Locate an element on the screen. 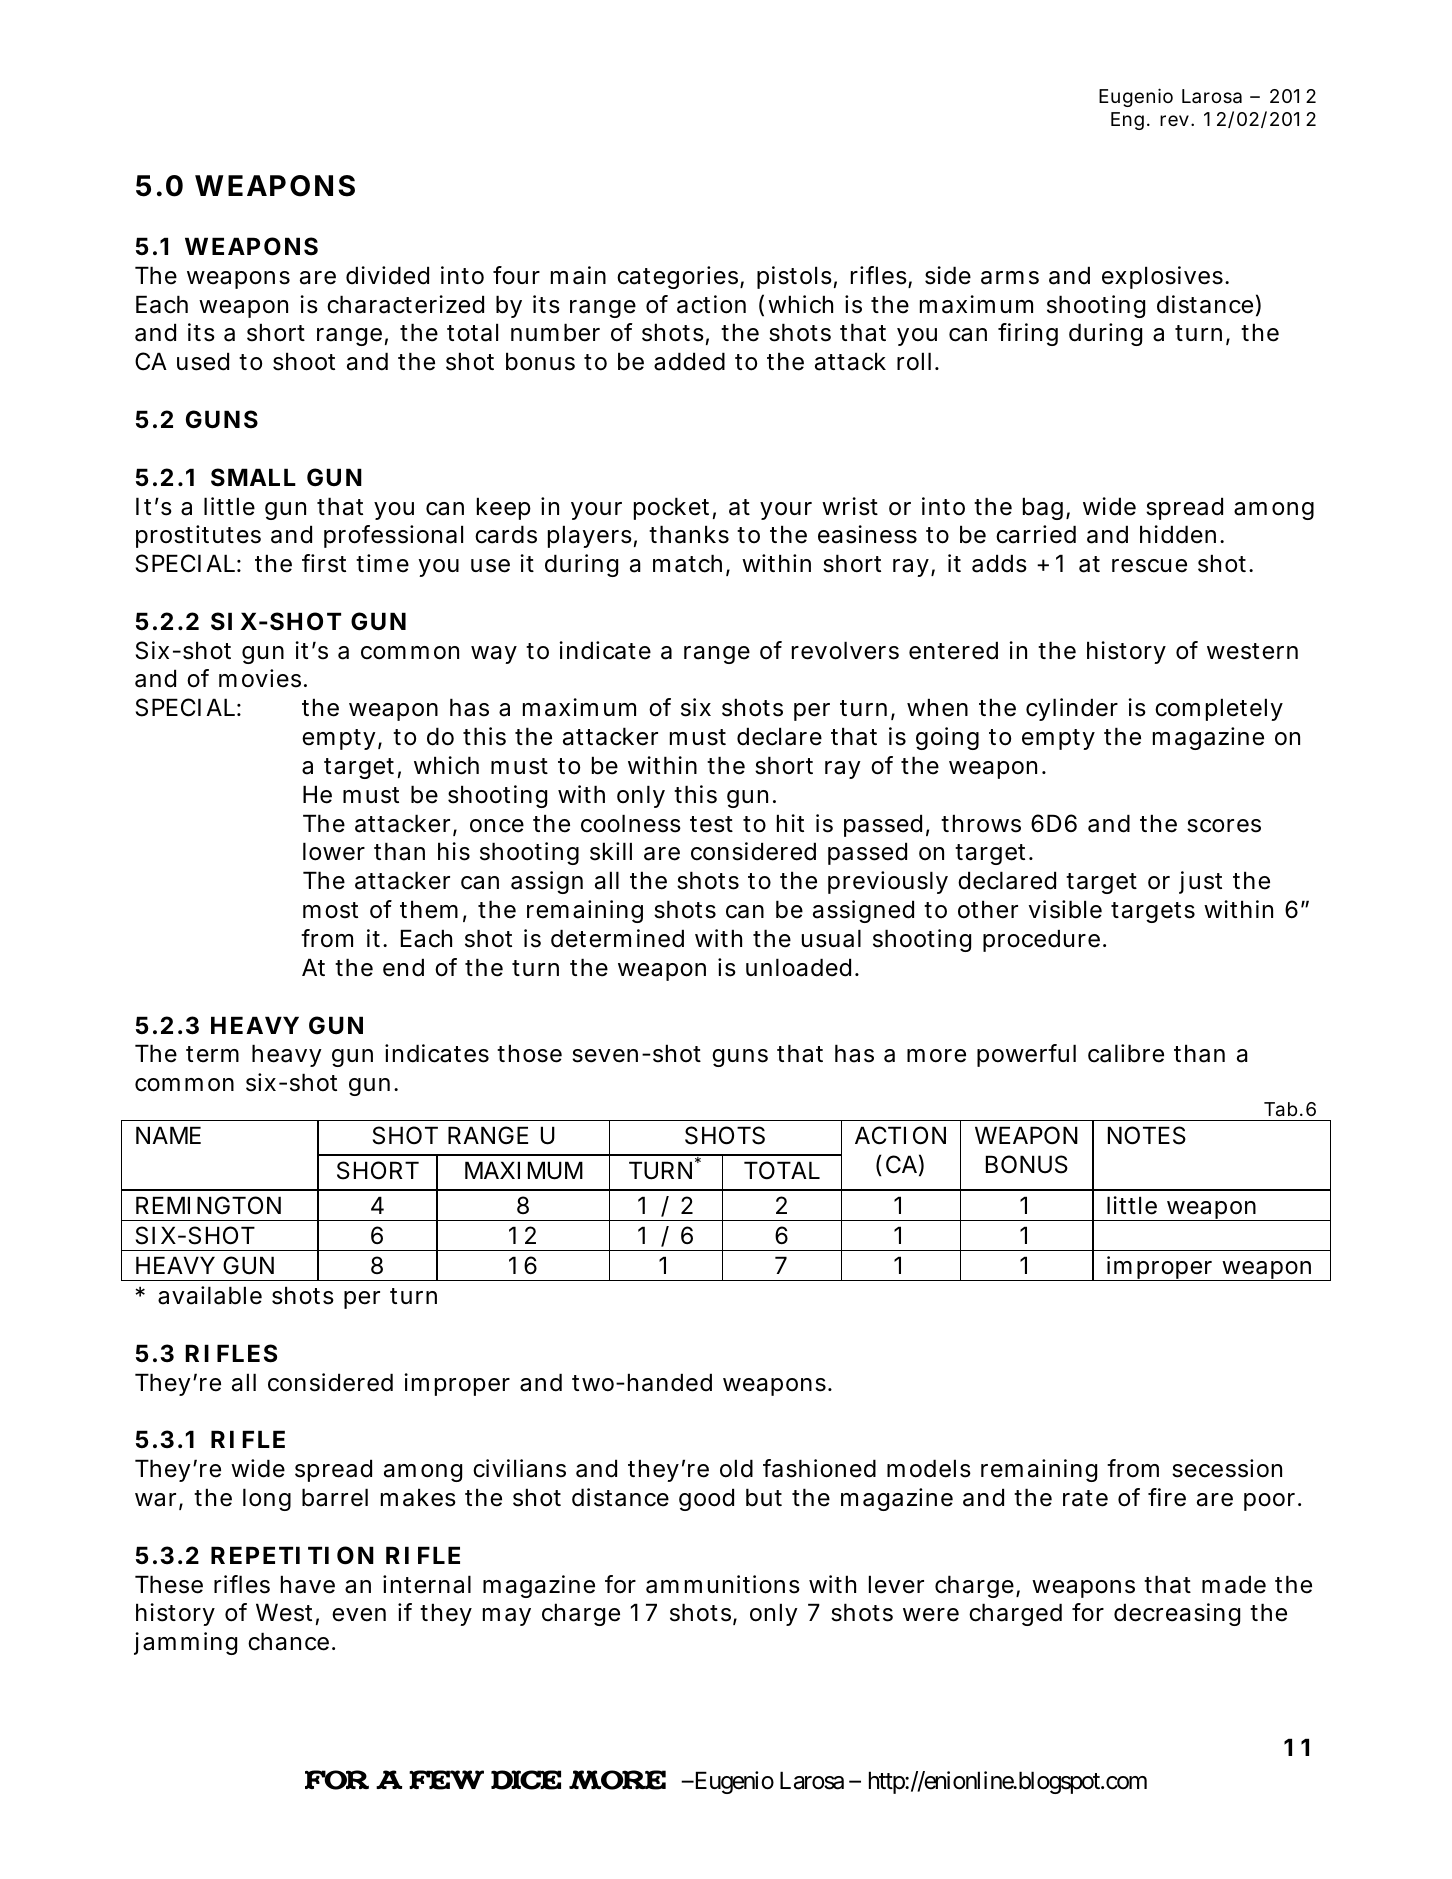 The height and width of the screenshot is (1879, 1452). first is located at coordinates (324, 563).
